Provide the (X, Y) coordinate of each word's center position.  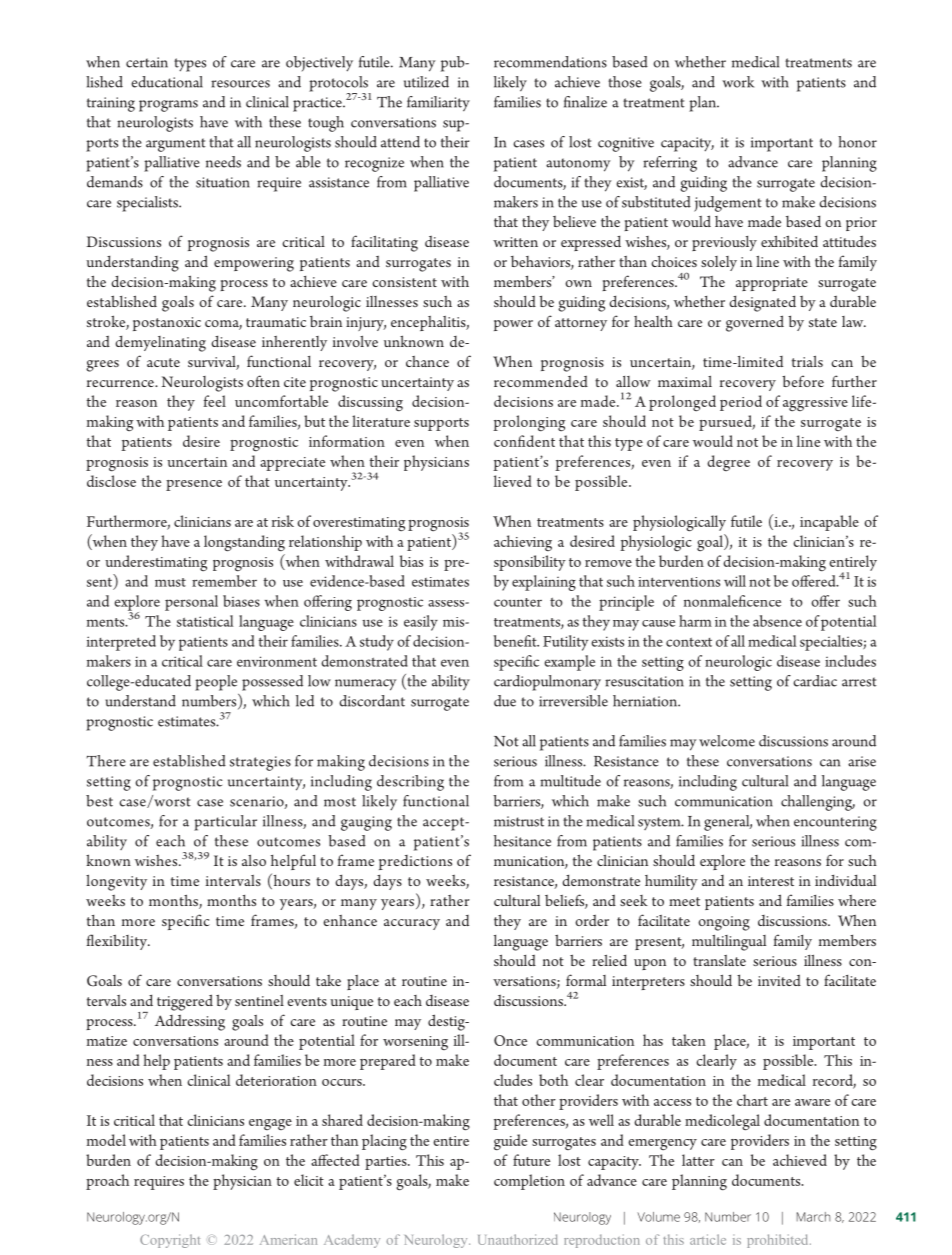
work (738, 82)
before (803, 381)
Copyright (170, 1241)
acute (163, 362)
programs (168, 106)
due (505, 701)
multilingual (729, 942)
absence (777, 621)
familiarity (438, 104)
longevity (116, 882)
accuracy (412, 924)
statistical (205, 621)
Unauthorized (518, 1239)
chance (427, 361)
